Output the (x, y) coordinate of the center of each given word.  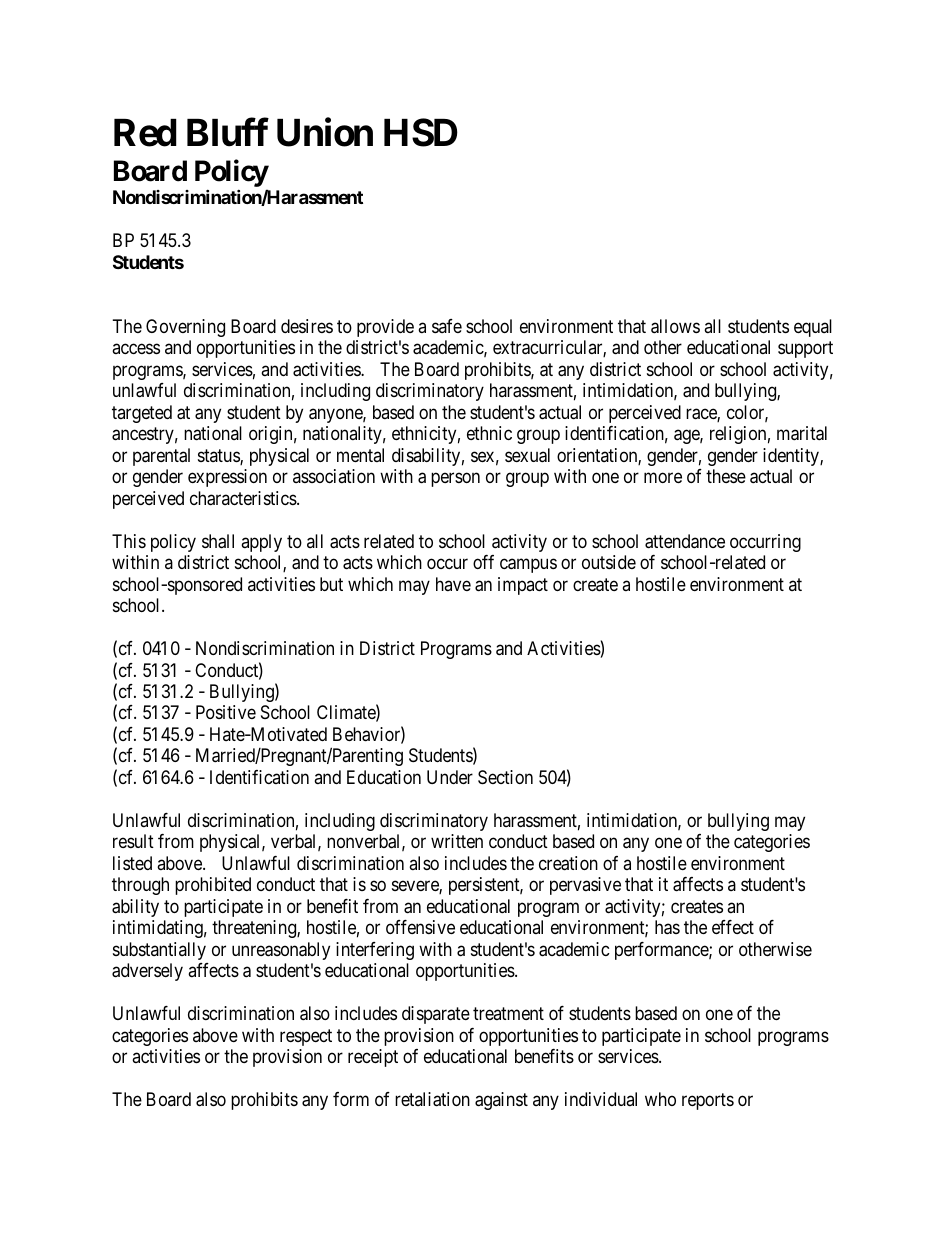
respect (306, 1037)
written (457, 841)
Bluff (227, 133)
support (805, 350)
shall (218, 541)
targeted (142, 414)
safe (447, 326)
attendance (685, 541)
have (453, 584)
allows (675, 326)
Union (325, 133)
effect (733, 927)
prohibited (213, 886)
